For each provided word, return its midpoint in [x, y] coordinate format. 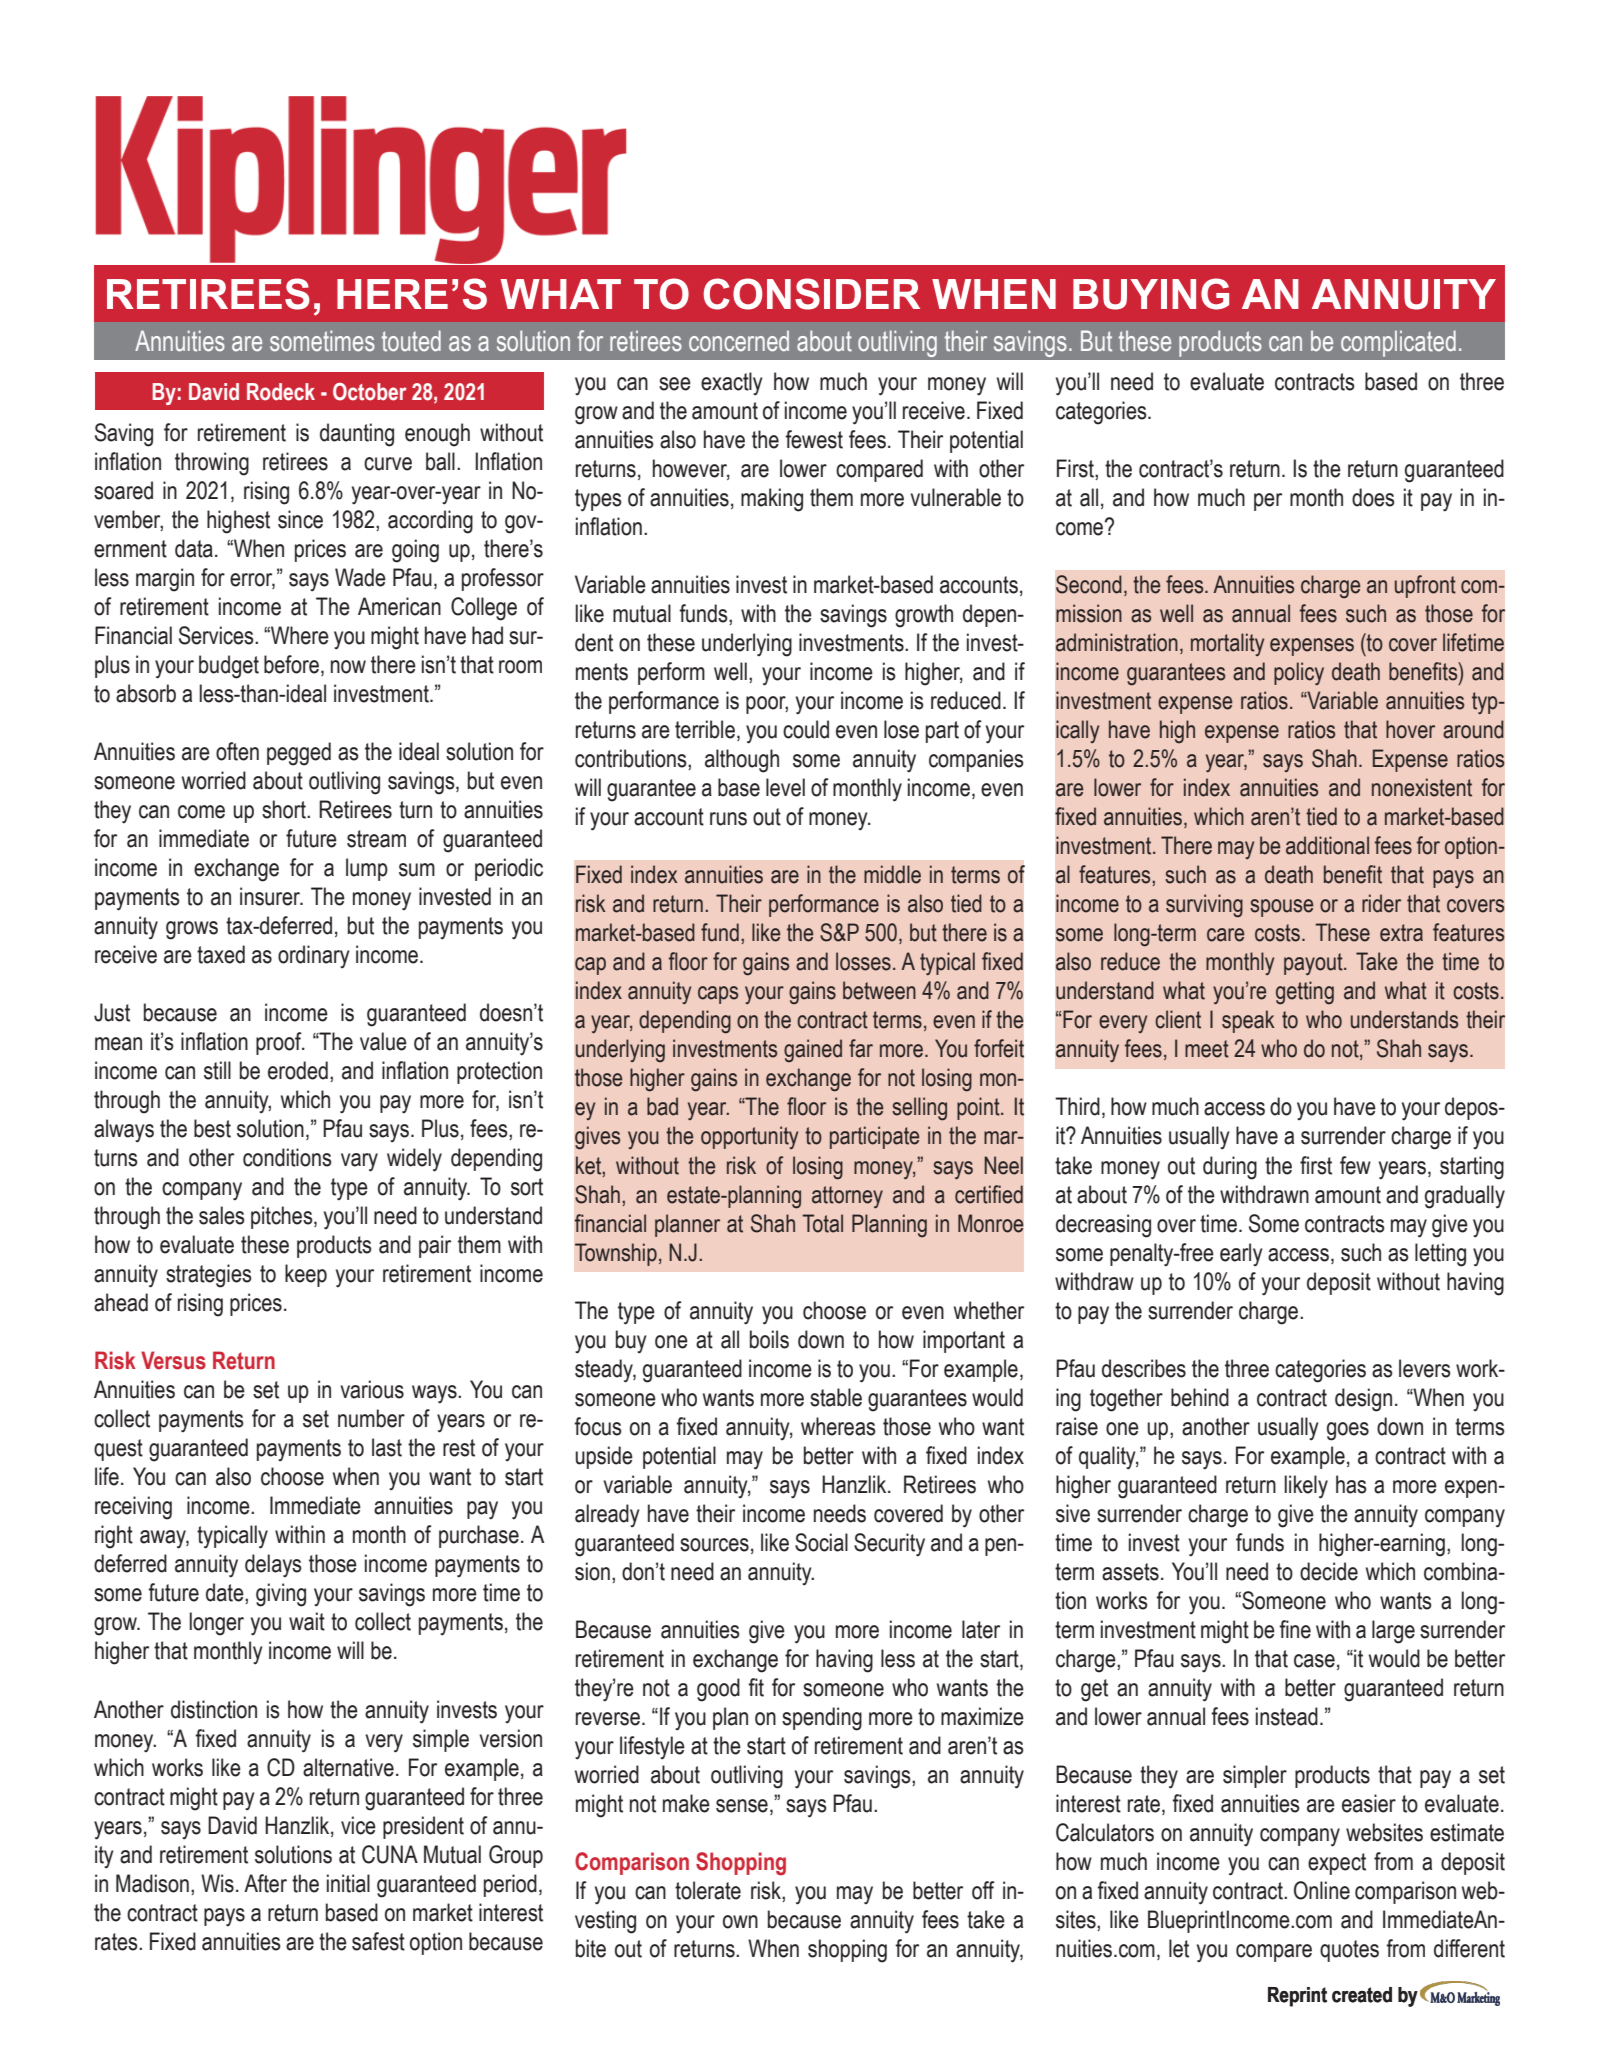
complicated [1398, 343]
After [265, 1883]
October [370, 392]
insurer [271, 896]
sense [742, 1806]
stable [836, 1397]
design [1363, 1400]
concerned [739, 341]
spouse [1281, 908]
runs [728, 819]
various [372, 1389]
